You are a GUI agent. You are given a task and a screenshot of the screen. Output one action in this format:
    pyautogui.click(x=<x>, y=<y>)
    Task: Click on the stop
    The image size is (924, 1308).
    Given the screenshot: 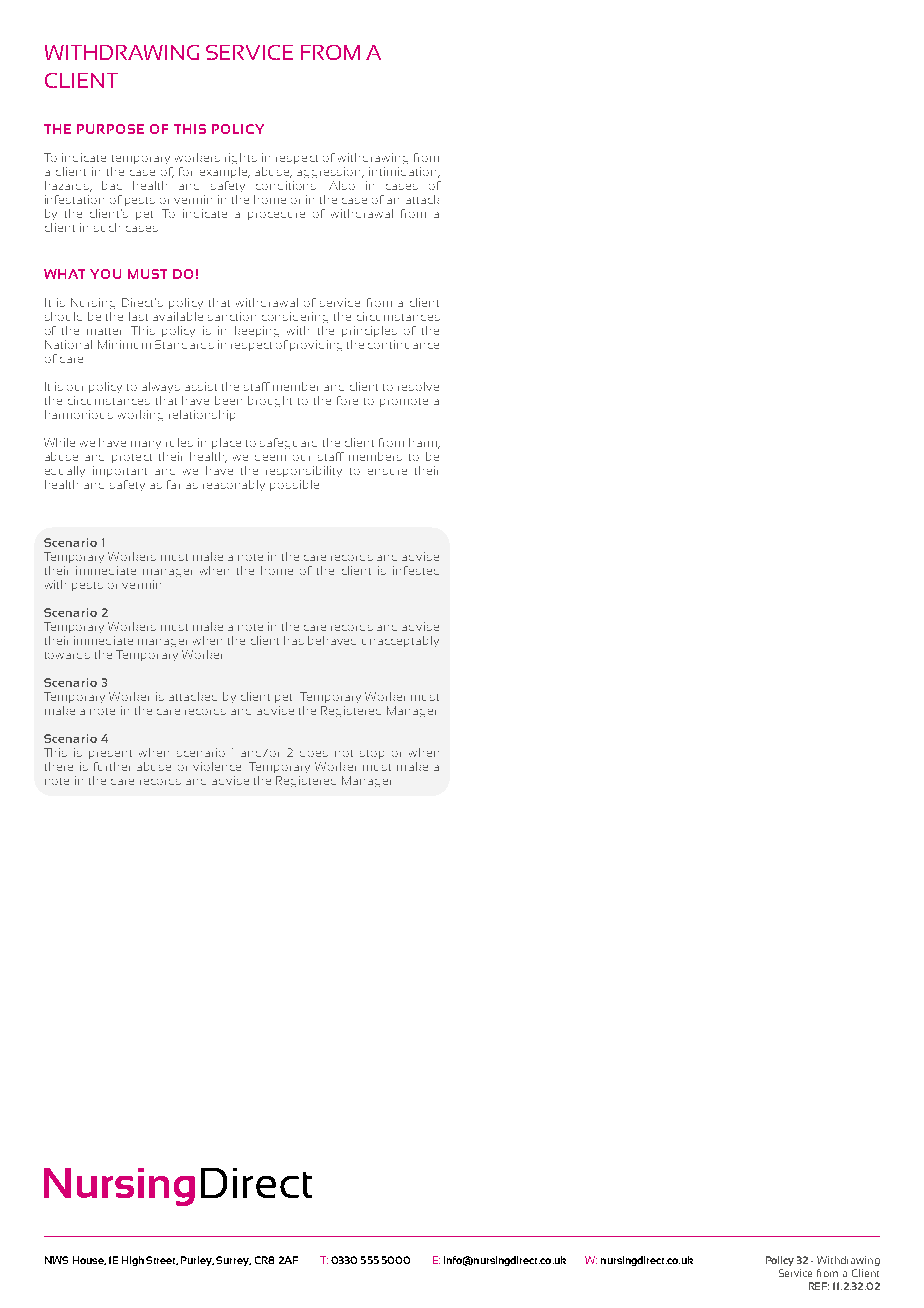 What is the action you would take?
    pyautogui.click(x=372, y=754)
